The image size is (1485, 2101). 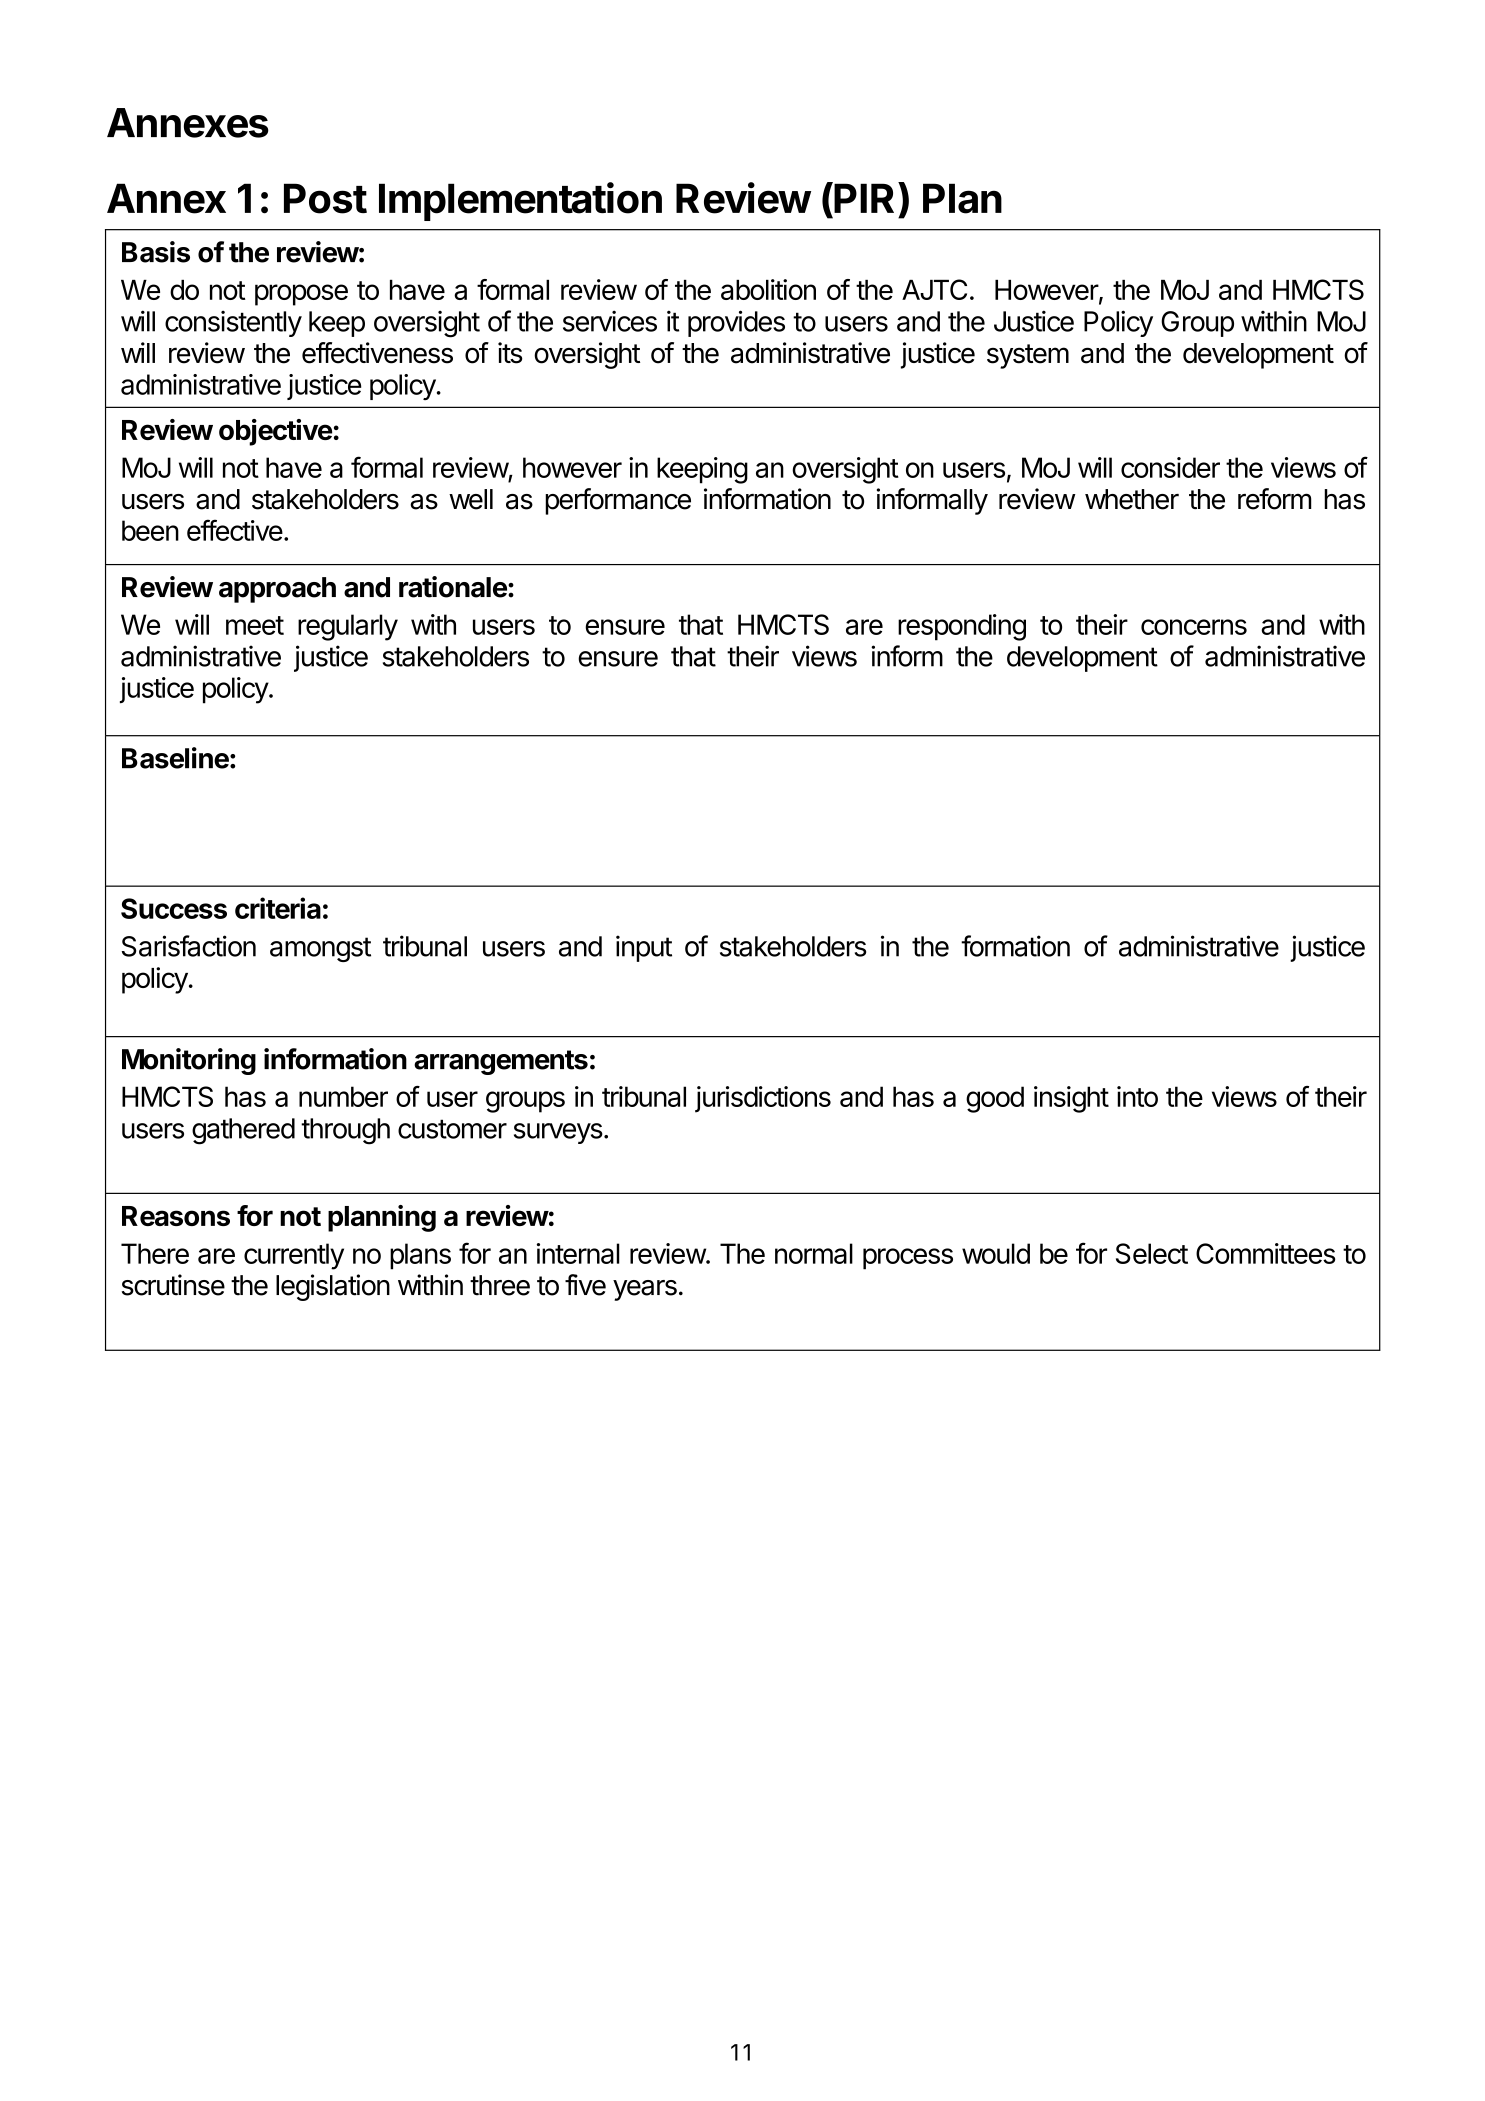 What do you see at coordinates (768, 289) in the screenshot?
I see `abolition` at bounding box center [768, 289].
